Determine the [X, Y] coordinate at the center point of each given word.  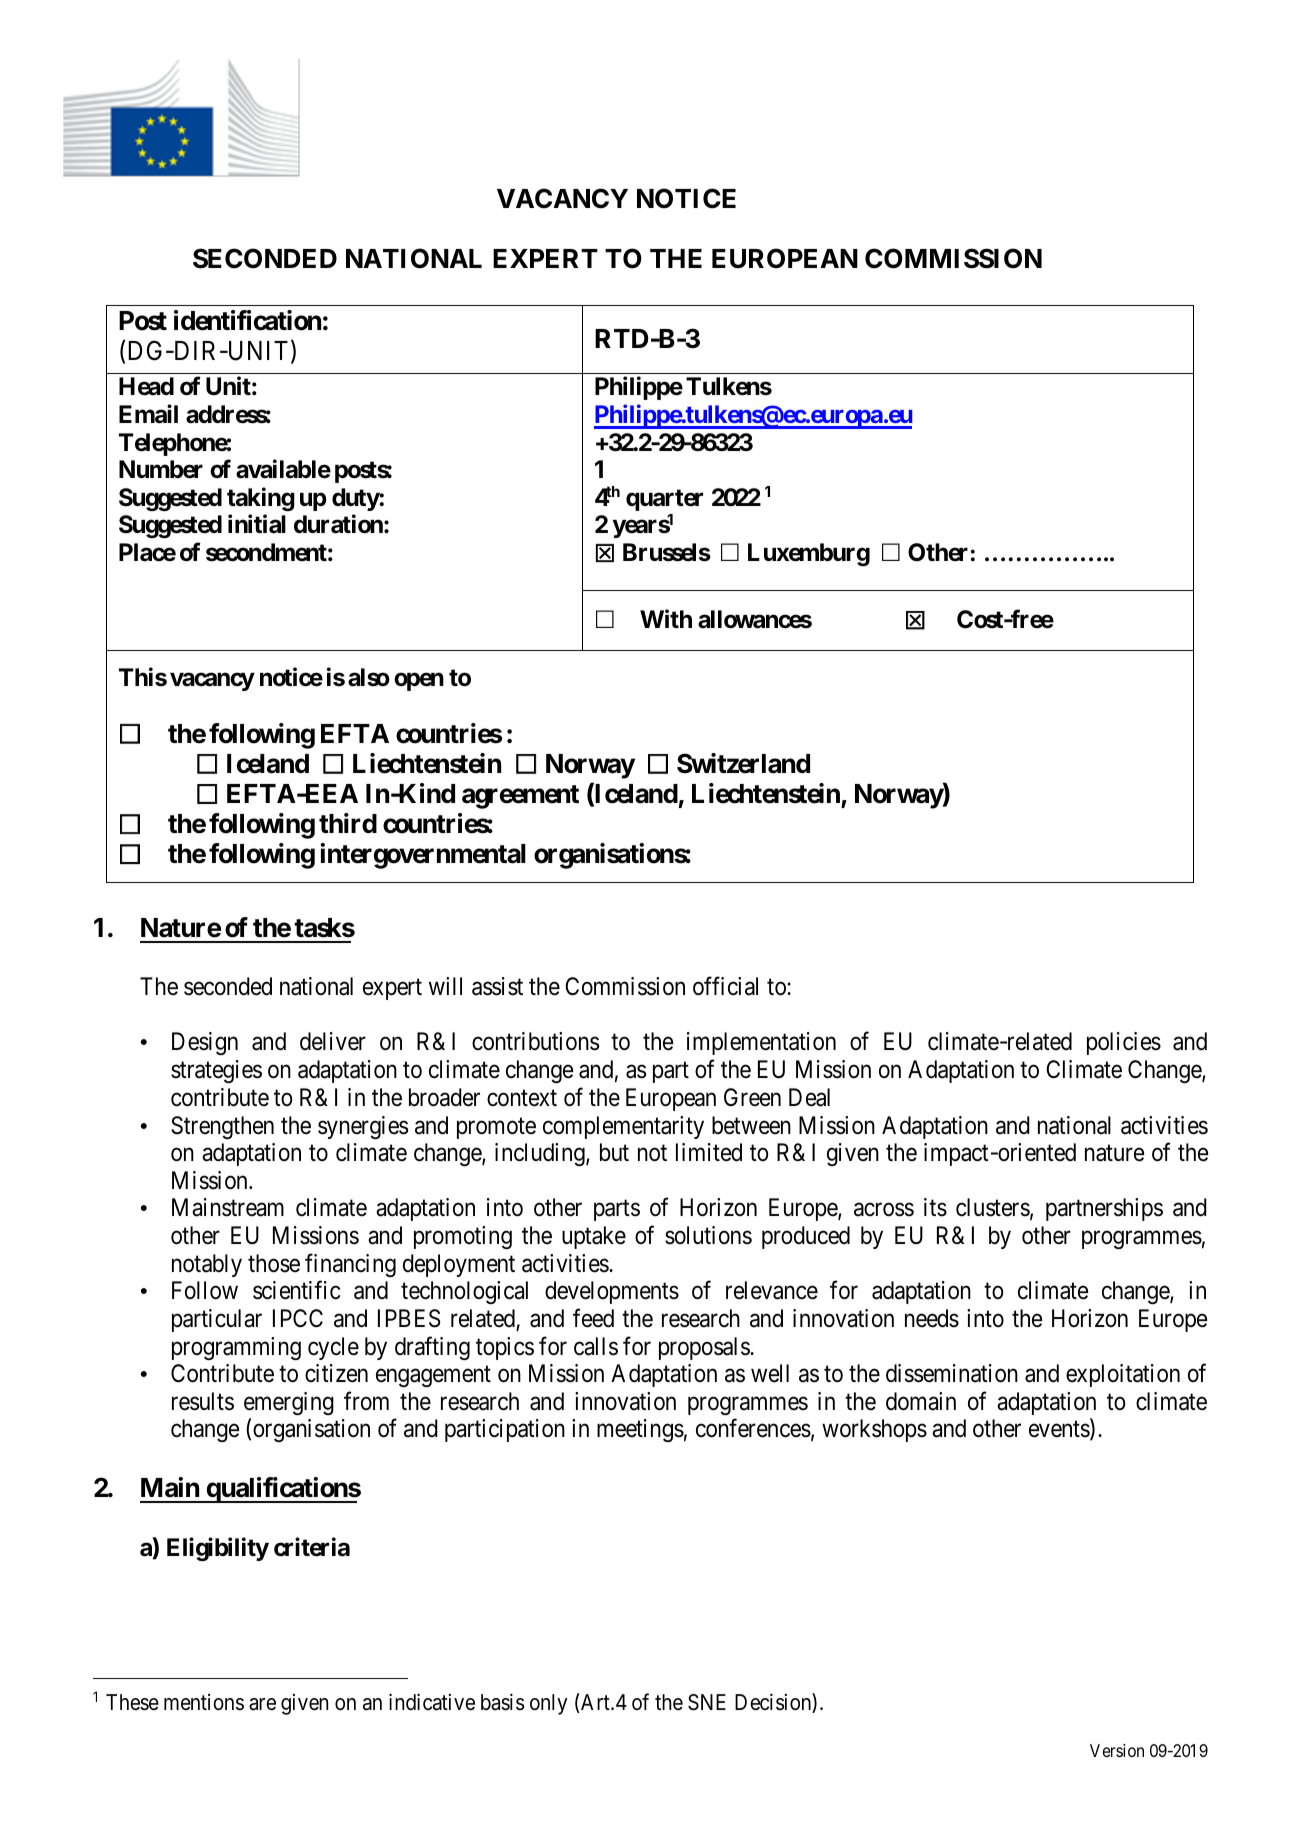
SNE [707, 1702]
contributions [535, 1041]
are [262, 1704]
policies [1124, 1043]
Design [205, 1043]
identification [247, 320]
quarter [664, 500]
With [666, 619]
